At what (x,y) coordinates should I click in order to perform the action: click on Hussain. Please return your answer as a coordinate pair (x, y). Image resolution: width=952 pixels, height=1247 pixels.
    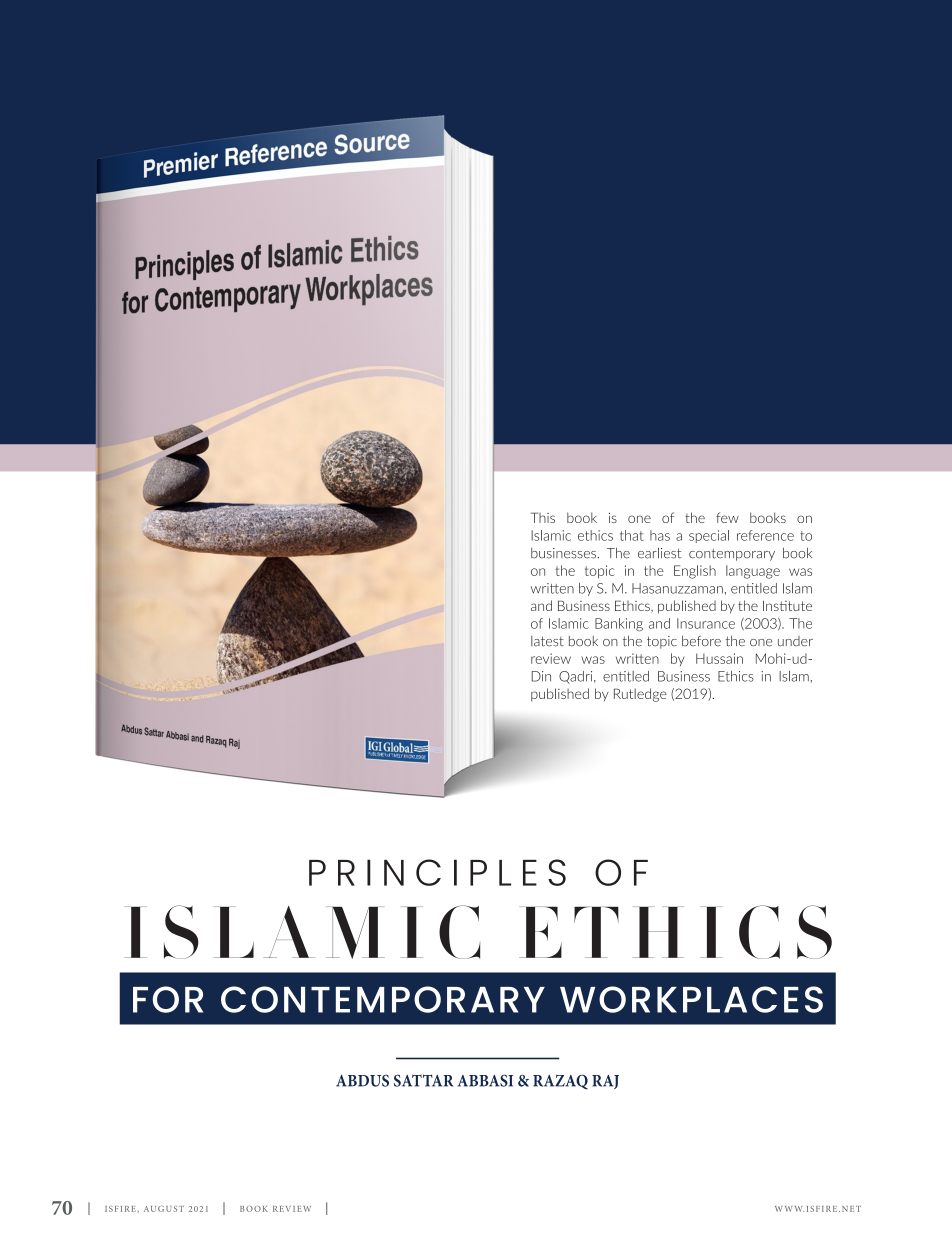
    Looking at the image, I should click on (719, 658).
